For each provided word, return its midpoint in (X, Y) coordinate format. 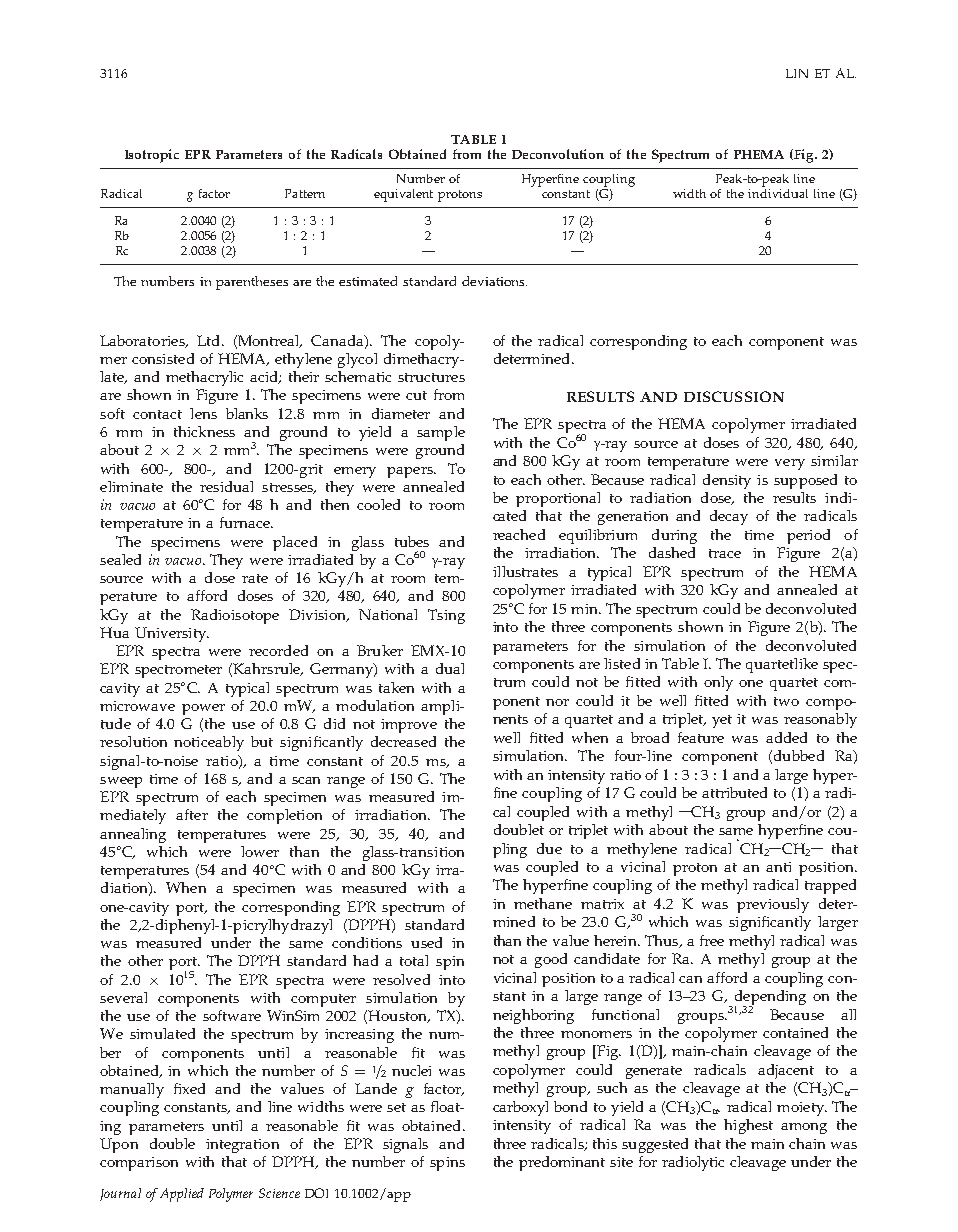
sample (441, 433)
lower (260, 851)
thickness (204, 431)
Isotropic (152, 156)
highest (748, 1126)
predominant (562, 1163)
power (203, 709)
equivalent (403, 195)
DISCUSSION (734, 396)
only (718, 683)
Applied (182, 1195)
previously (773, 905)
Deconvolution (558, 154)
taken (396, 687)
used (426, 942)
